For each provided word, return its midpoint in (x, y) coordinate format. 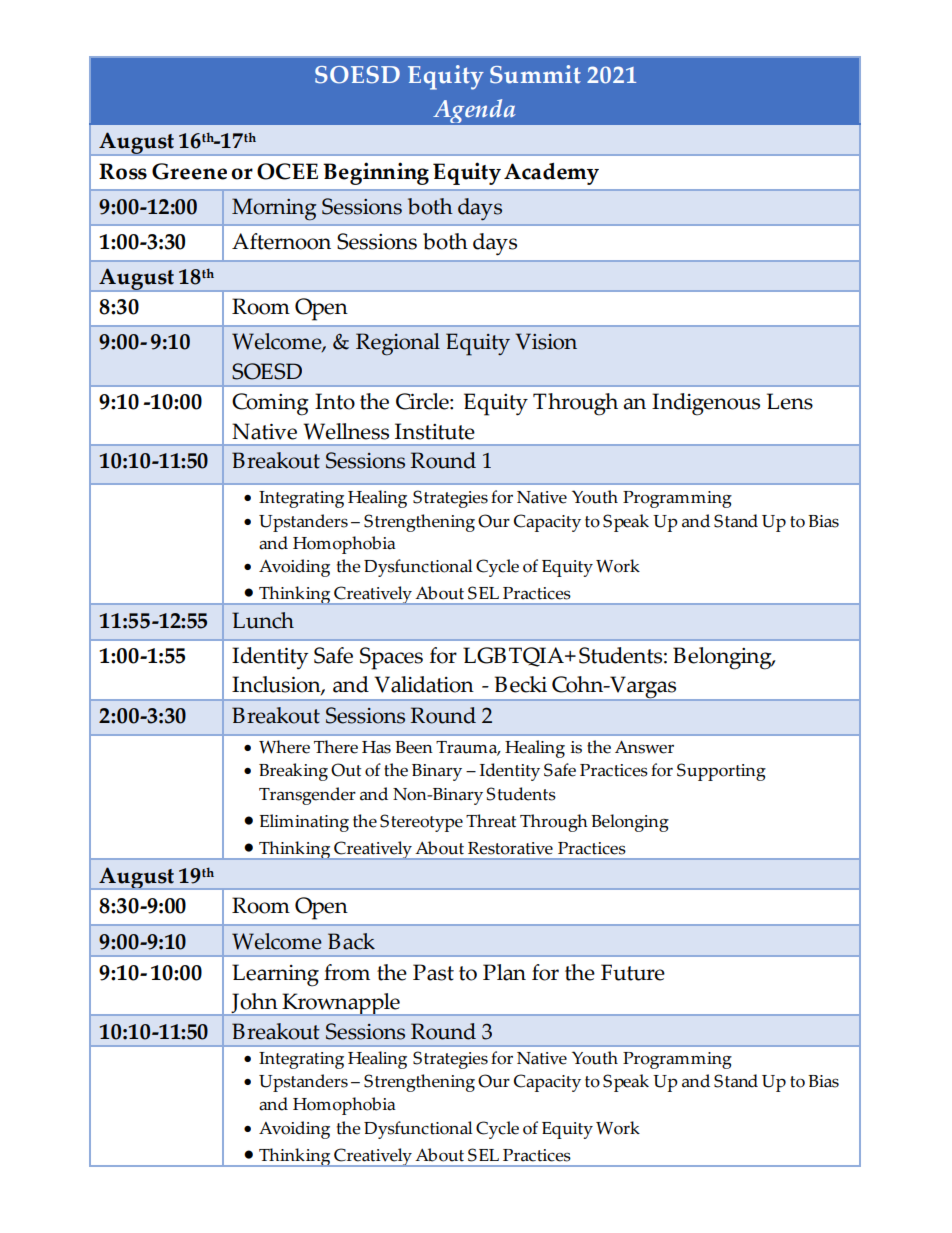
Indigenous (706, 404)
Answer (644, 747)
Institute (435, 431)
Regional (398, 344)
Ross (123, 171)
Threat (491, 821)
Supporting (721, 772)
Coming (270, 404)
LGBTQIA (514, 657)
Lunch (263, 620)
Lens (790, 401)
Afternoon (281, 241)
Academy (551, 174)
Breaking (293, 772)
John (254, 1004)
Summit (535, 74)
